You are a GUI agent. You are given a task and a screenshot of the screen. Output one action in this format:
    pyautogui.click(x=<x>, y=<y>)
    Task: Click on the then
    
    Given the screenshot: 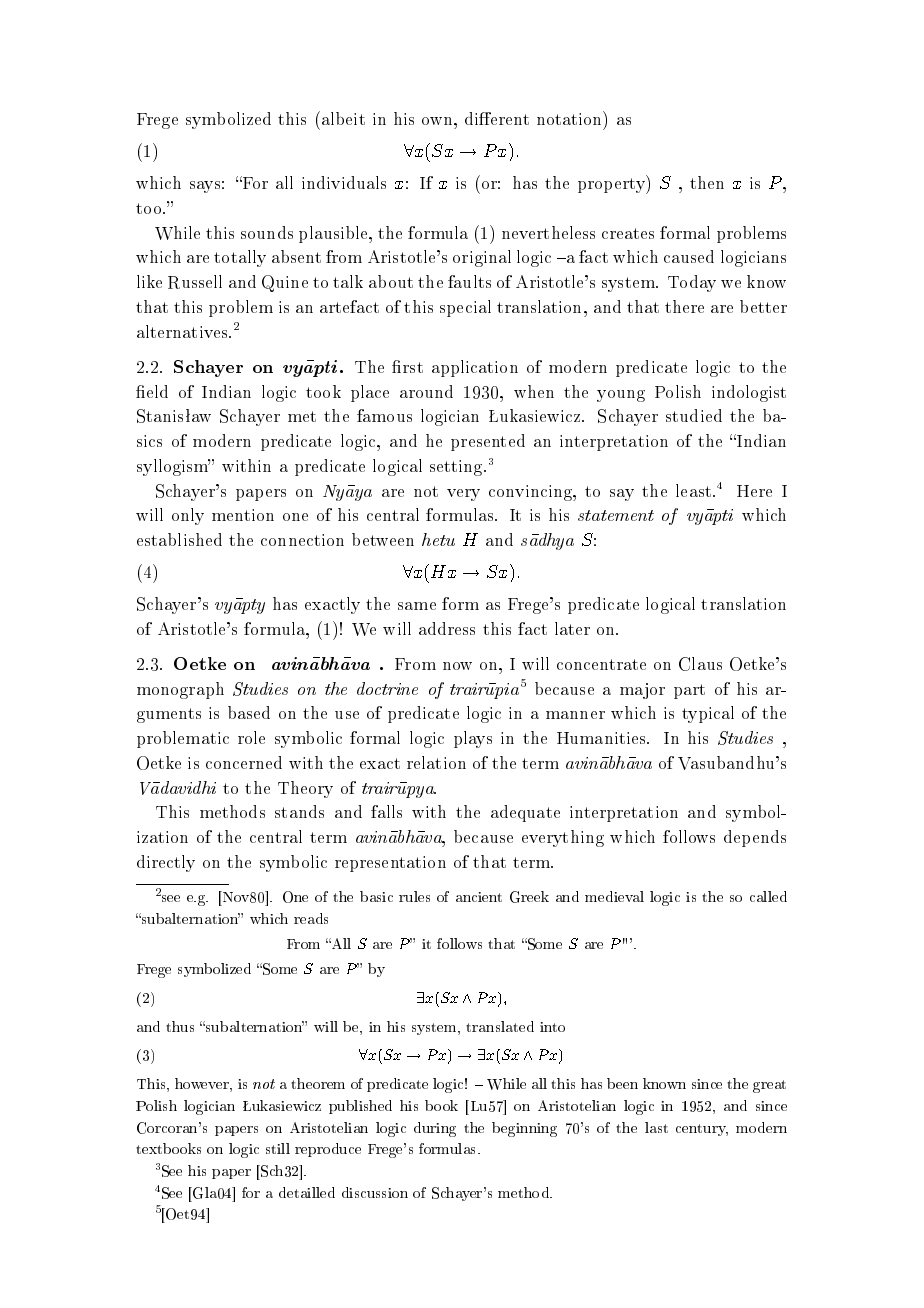 What is the action you would take?
    pyautogui.click(x=707, y=182)
